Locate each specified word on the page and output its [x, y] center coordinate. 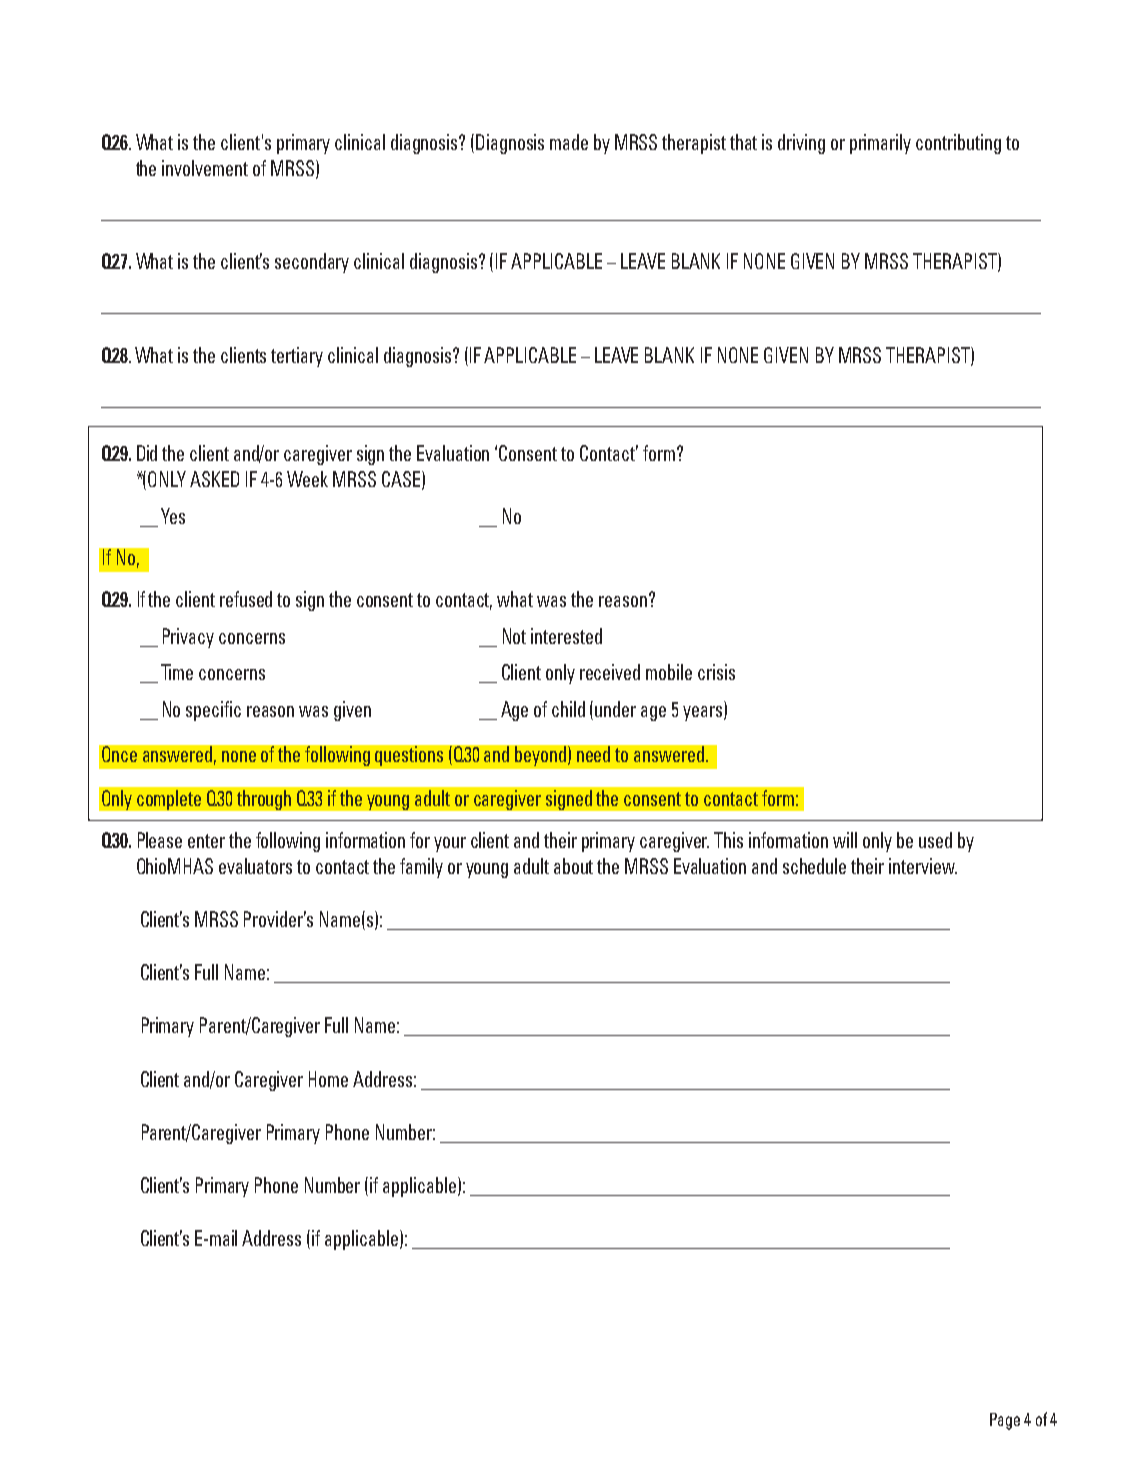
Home [328, 1079]
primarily [880, 144]
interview [923, 866]
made [569, 142]
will [845, 840]
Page [1005, 1421]
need [593, 754]
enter [206, 841]
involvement [205, 168]
